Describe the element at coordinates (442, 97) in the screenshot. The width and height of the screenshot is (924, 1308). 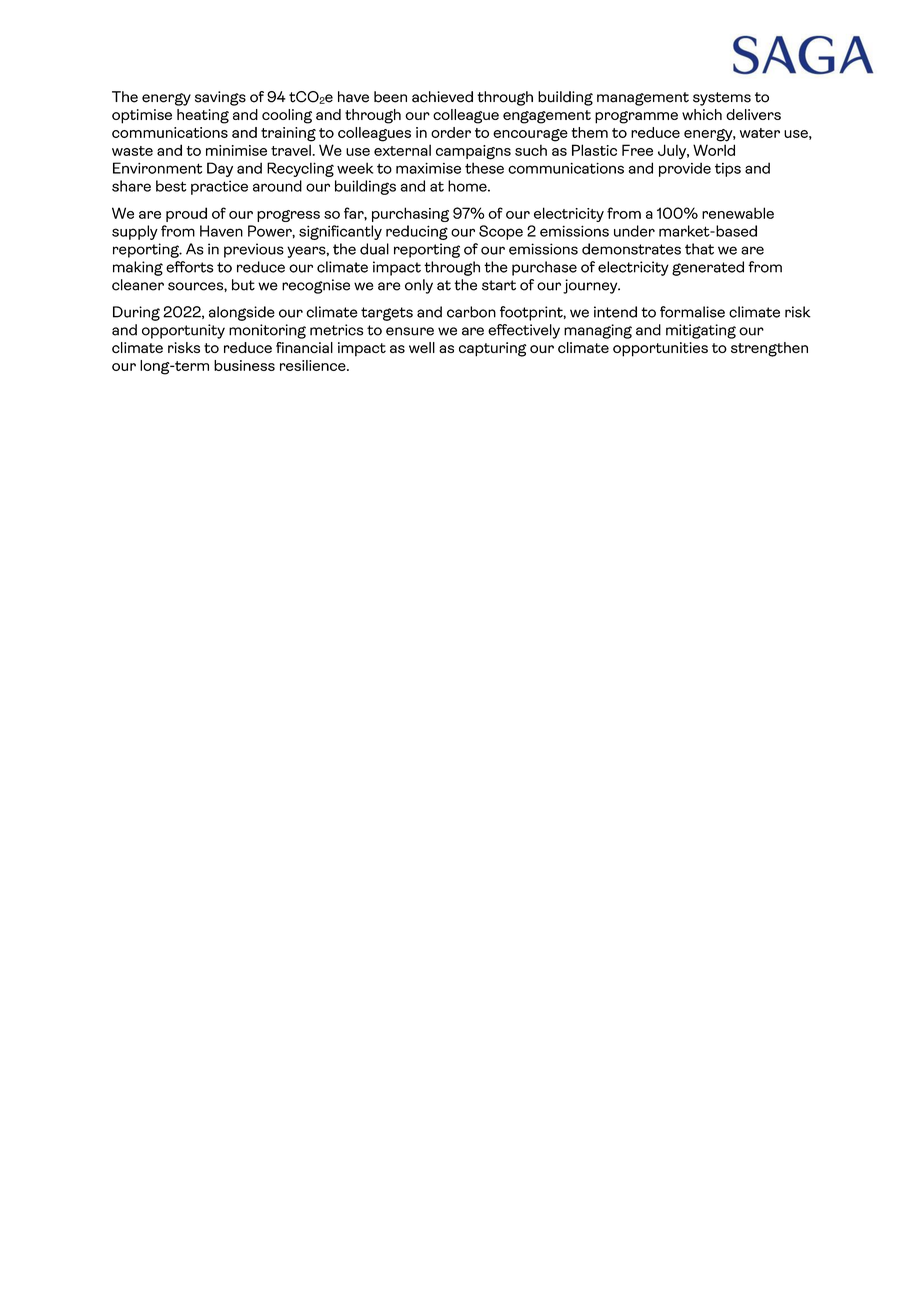
I see `achieved` at that location.
